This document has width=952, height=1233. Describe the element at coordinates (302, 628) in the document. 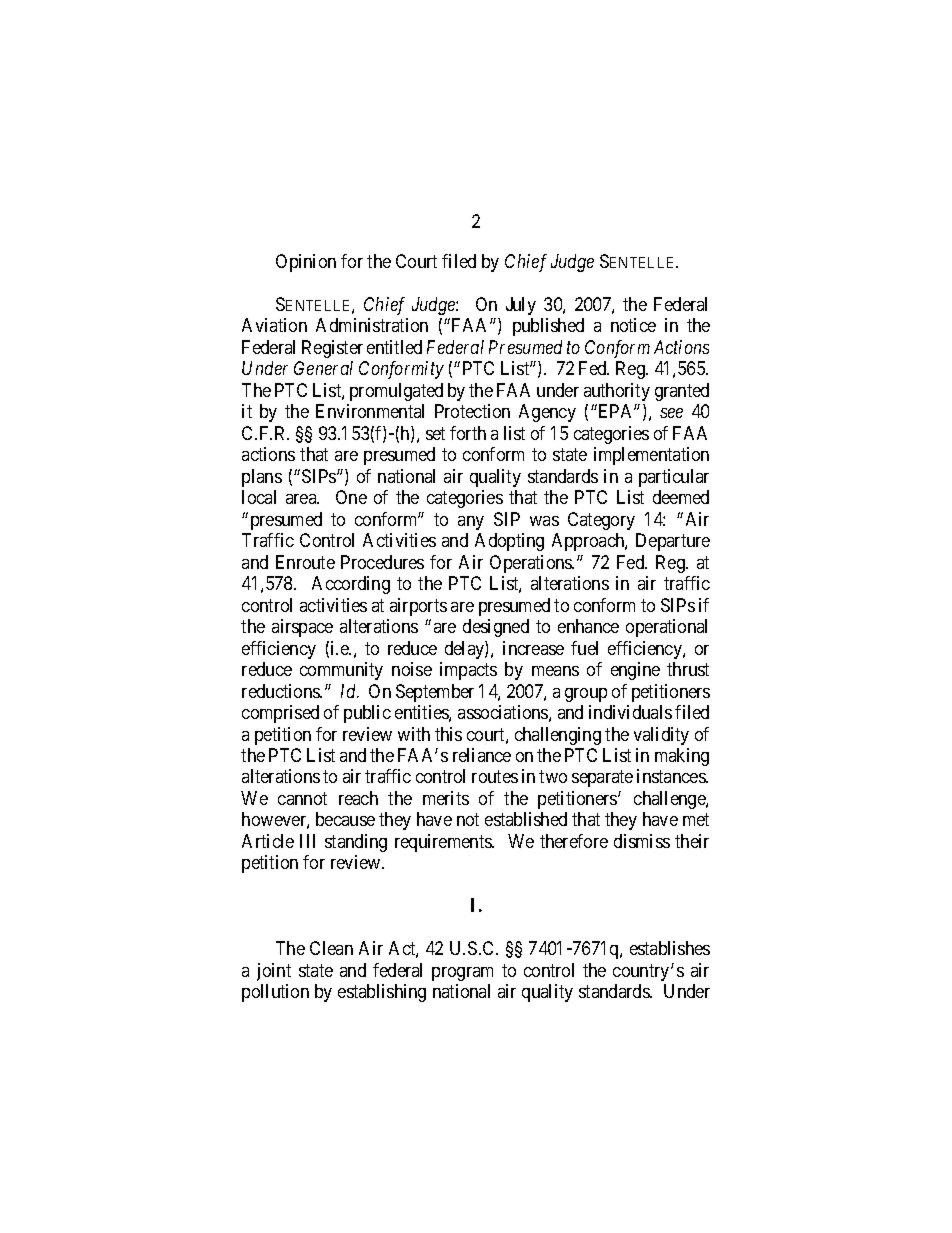

I see `airspace` at that location.
